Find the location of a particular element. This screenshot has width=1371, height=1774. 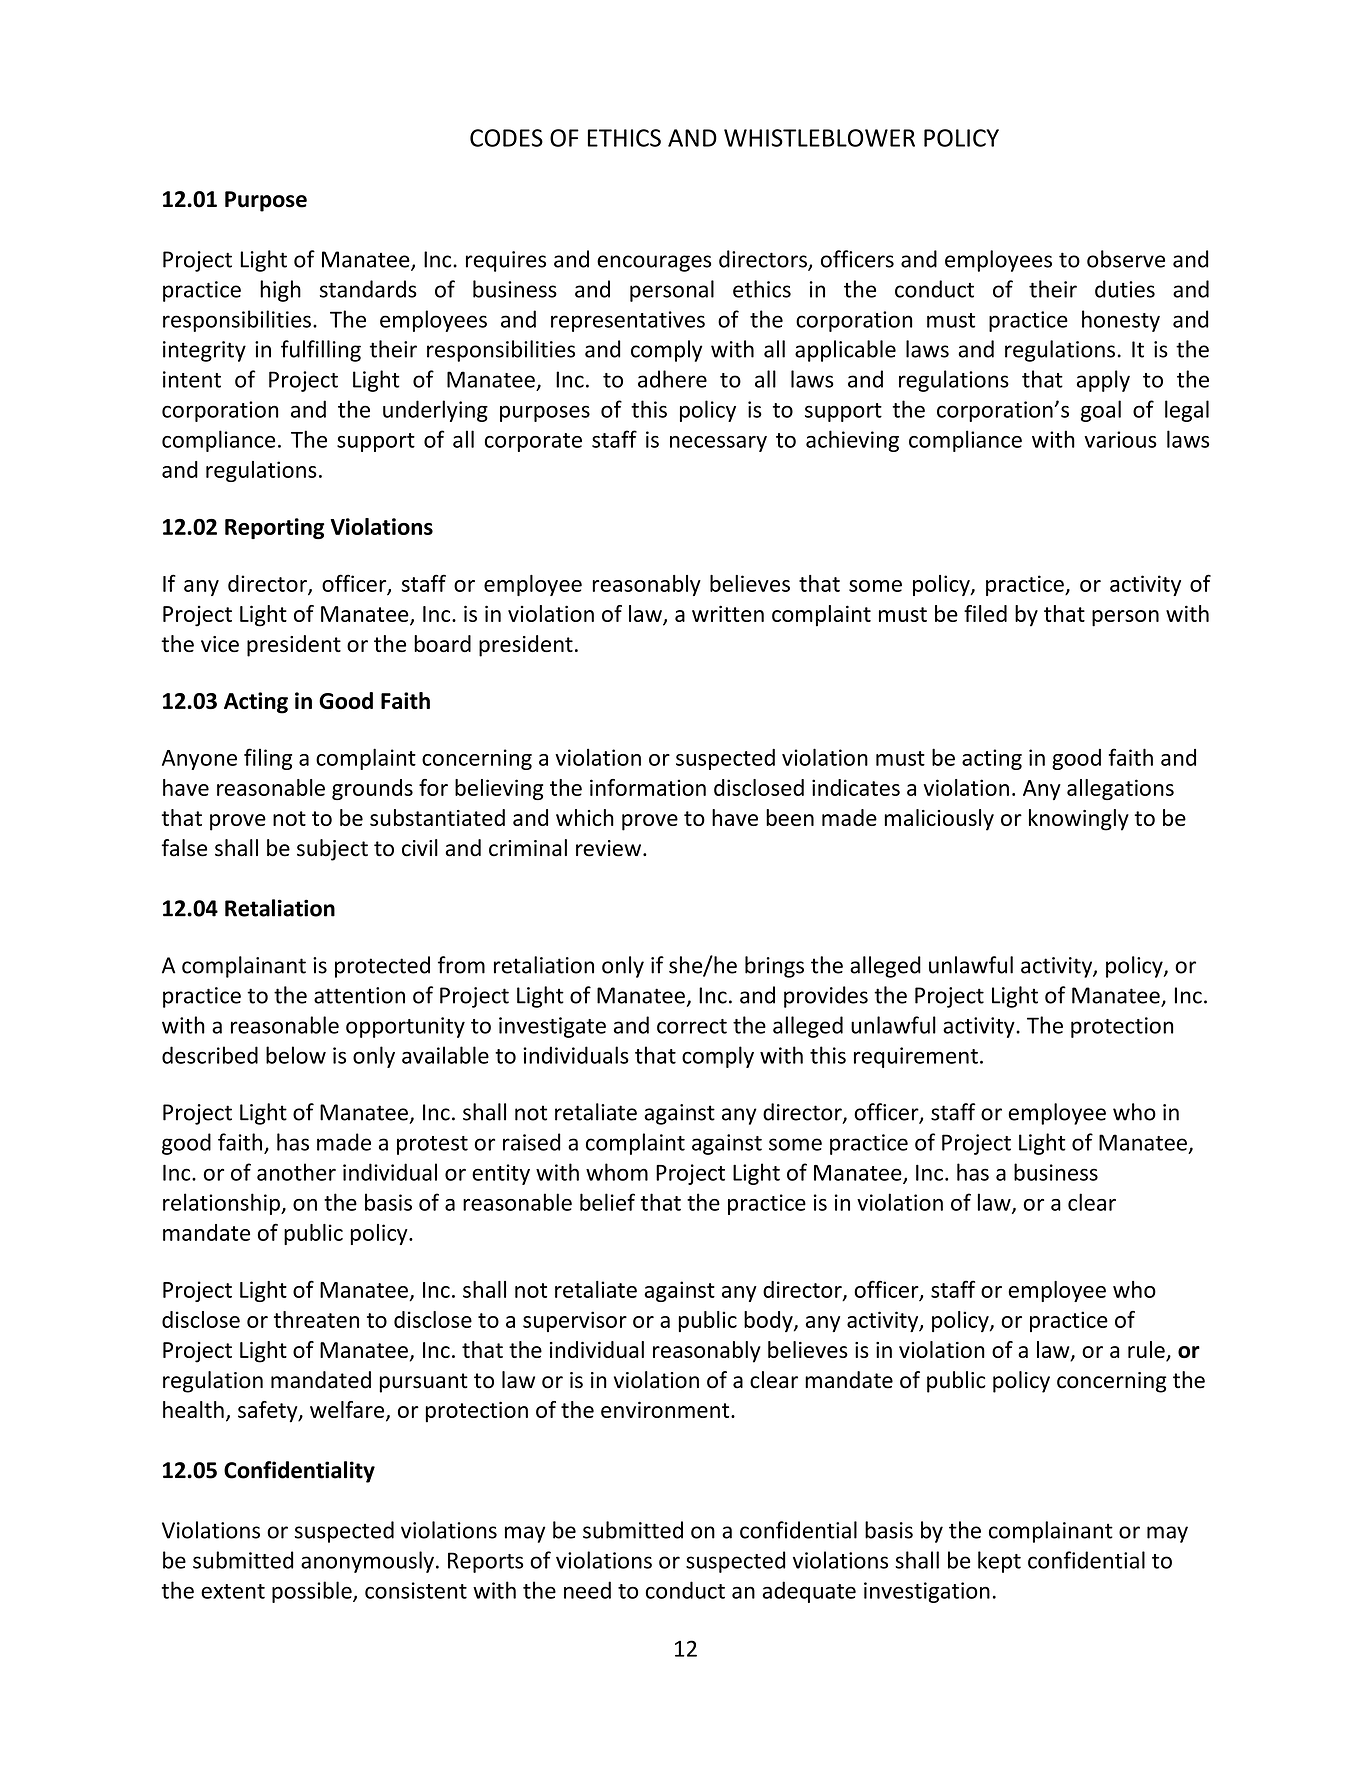

another is located at coordinates (296, 1172).
